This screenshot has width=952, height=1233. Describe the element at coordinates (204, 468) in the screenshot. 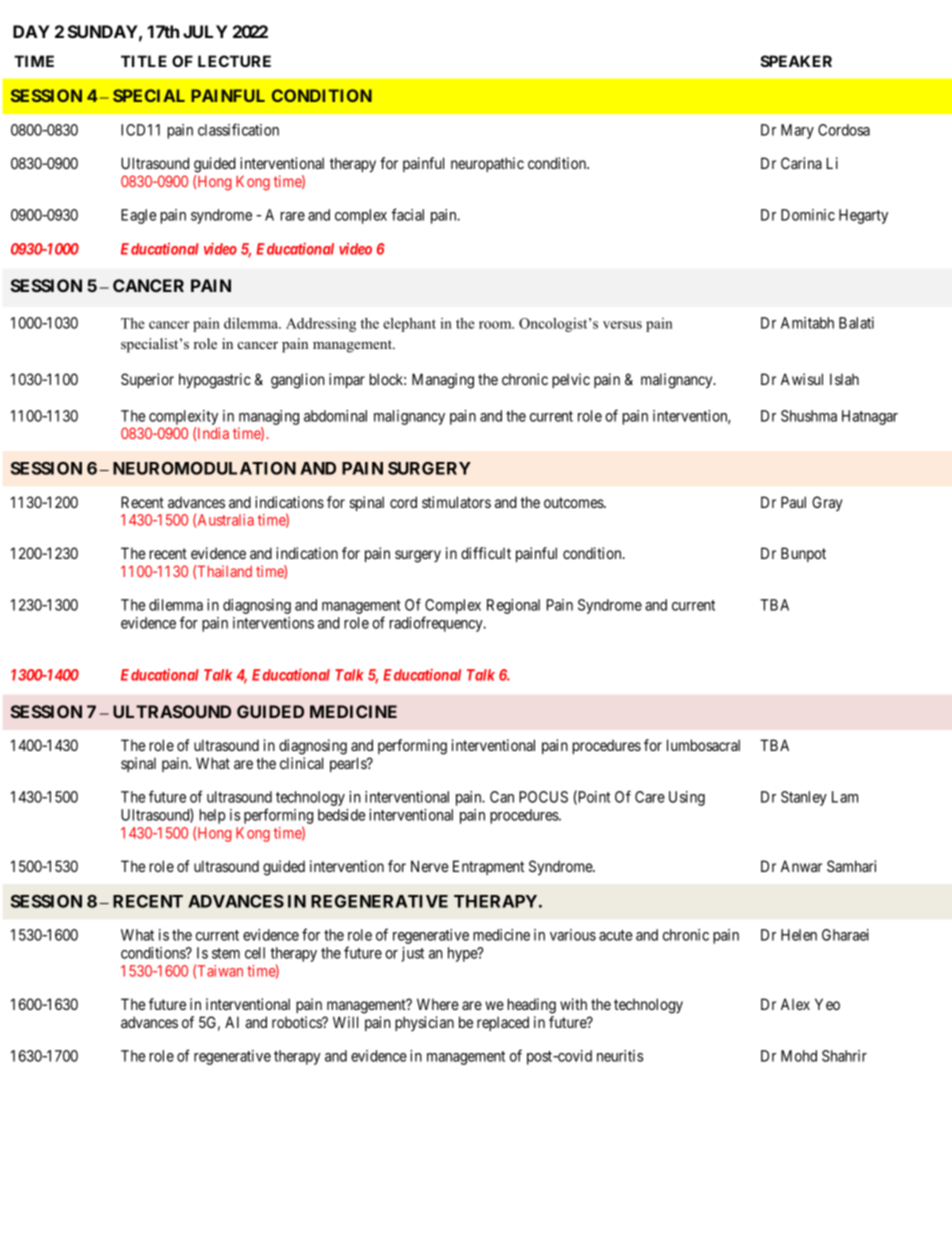

I see `NEUROMODULATION` at that location.
